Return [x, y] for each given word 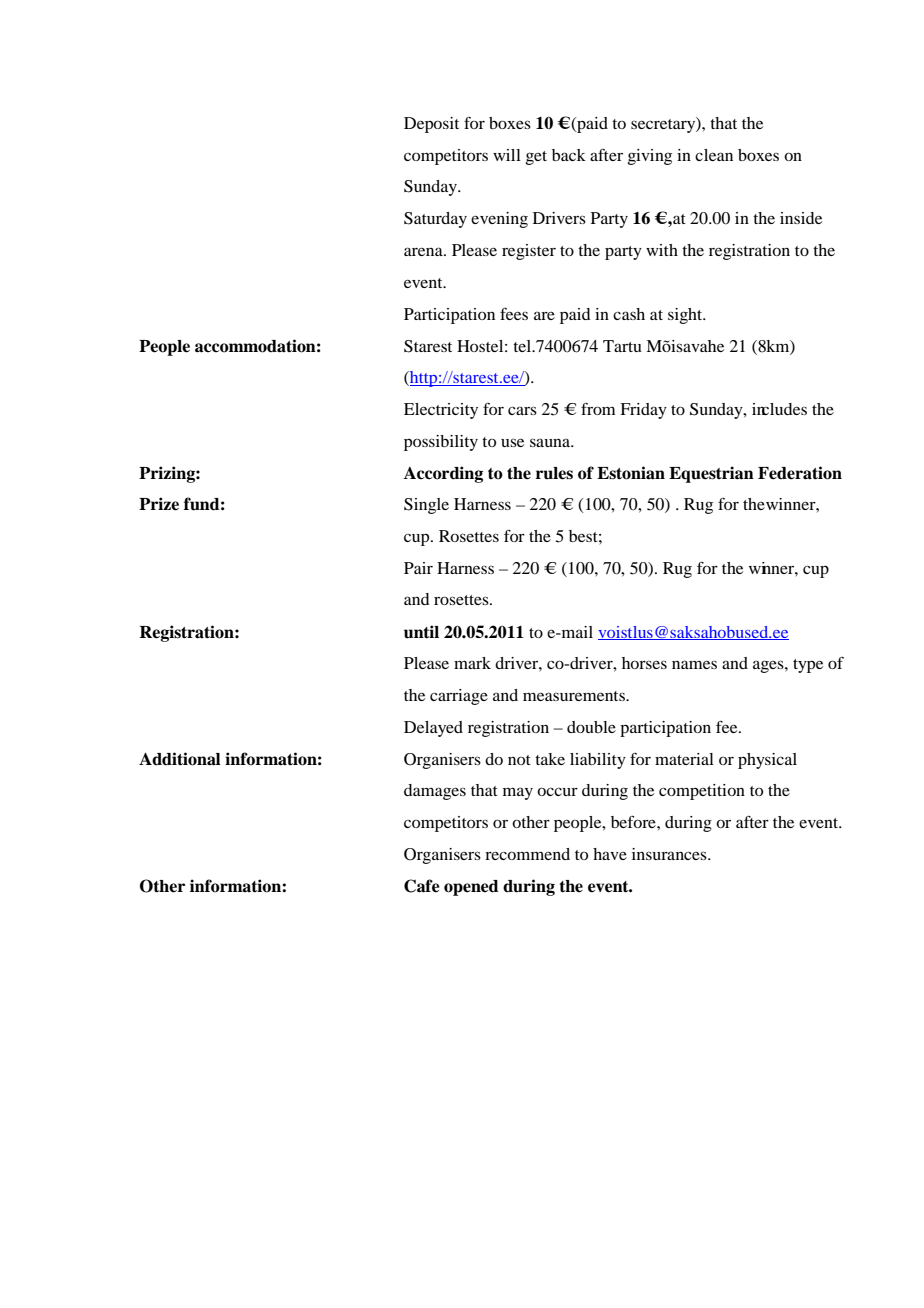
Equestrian [711, 474]
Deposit [431, 125]
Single [426, 506]
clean [714, 155]
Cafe [422, 886]
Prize [159, 504]
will [507, 155]
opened [471, 888]
